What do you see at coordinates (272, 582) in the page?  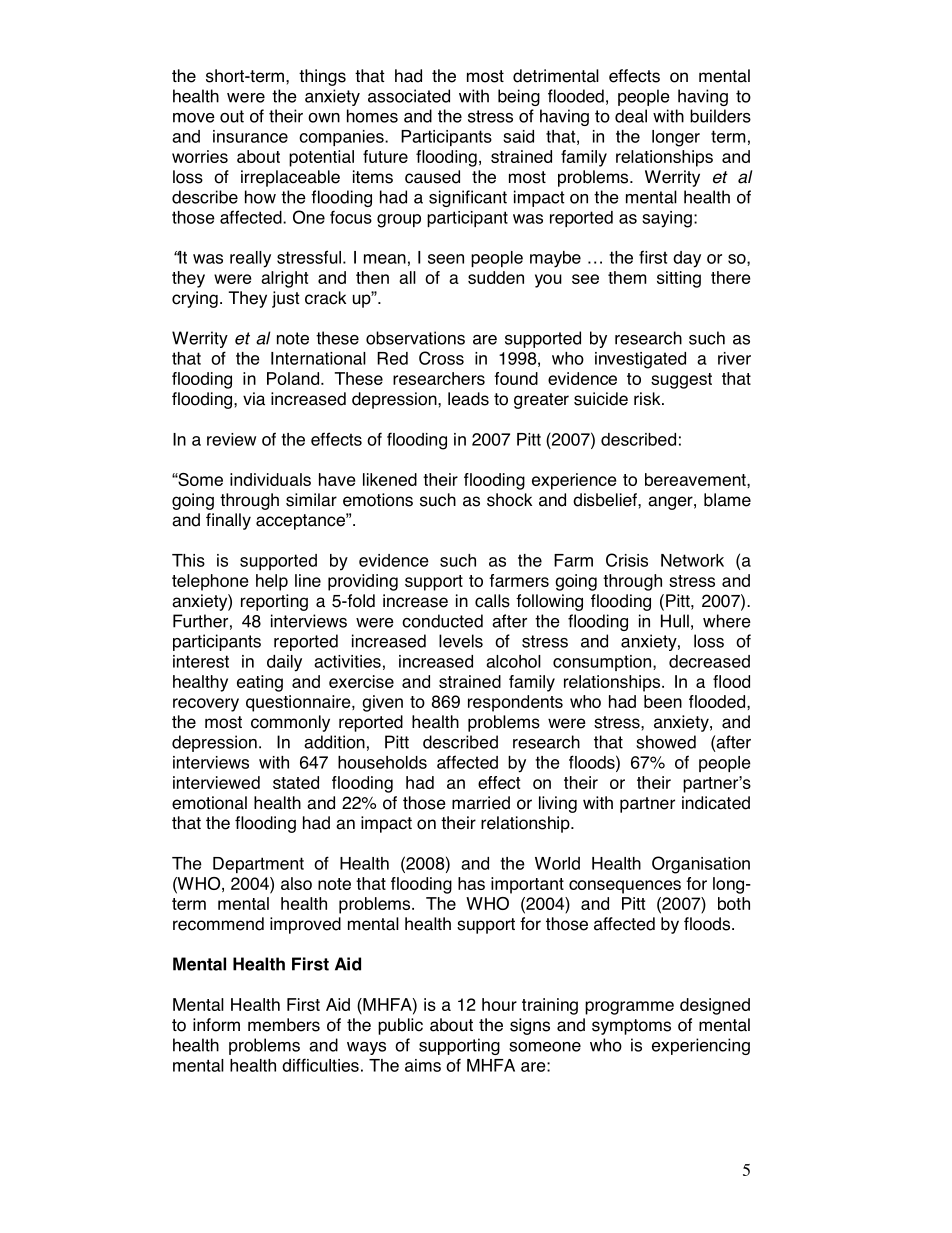 I see `help` at bounding box center [272, 582].
